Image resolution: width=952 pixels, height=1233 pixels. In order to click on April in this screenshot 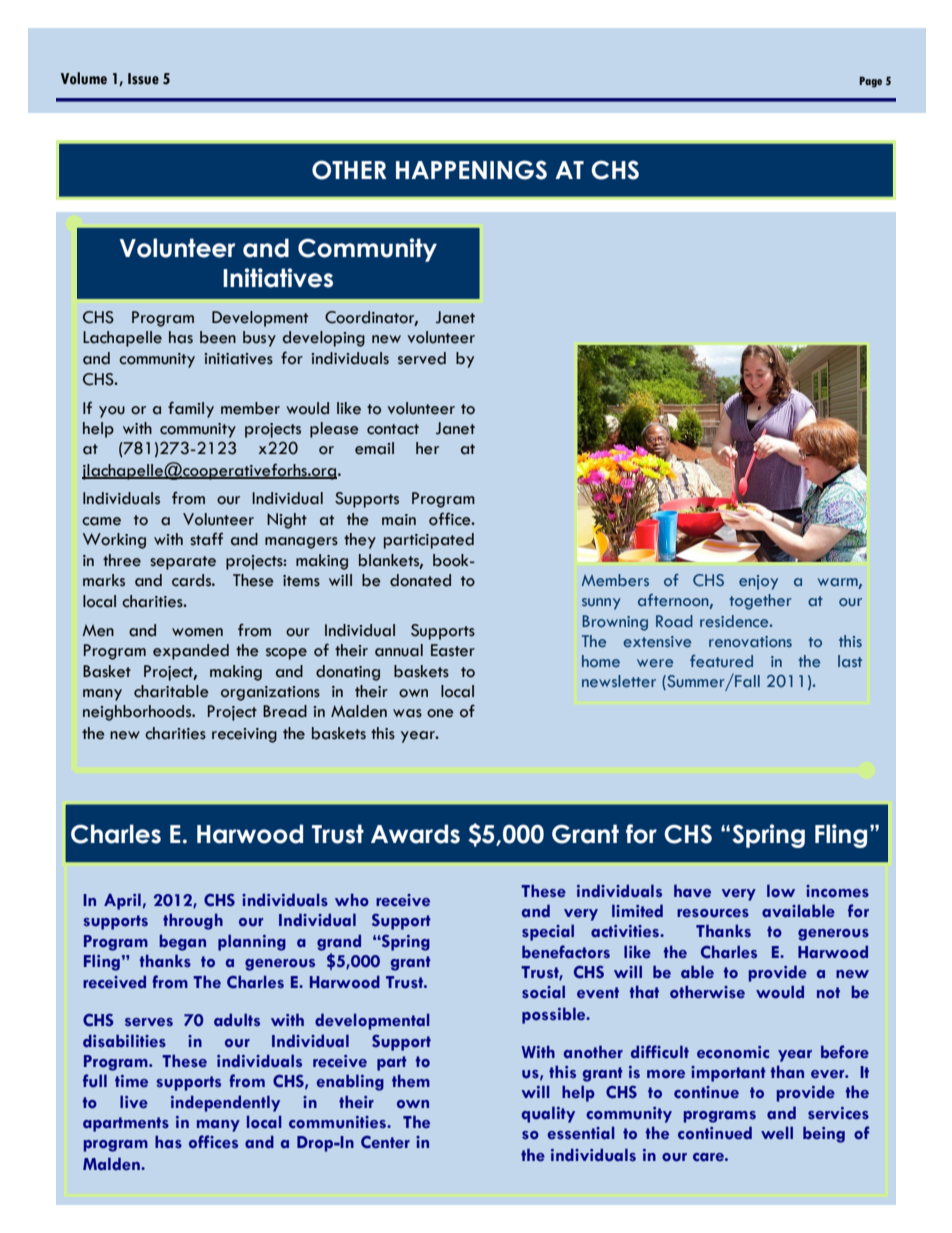, I will do `click(122, 901)`.
